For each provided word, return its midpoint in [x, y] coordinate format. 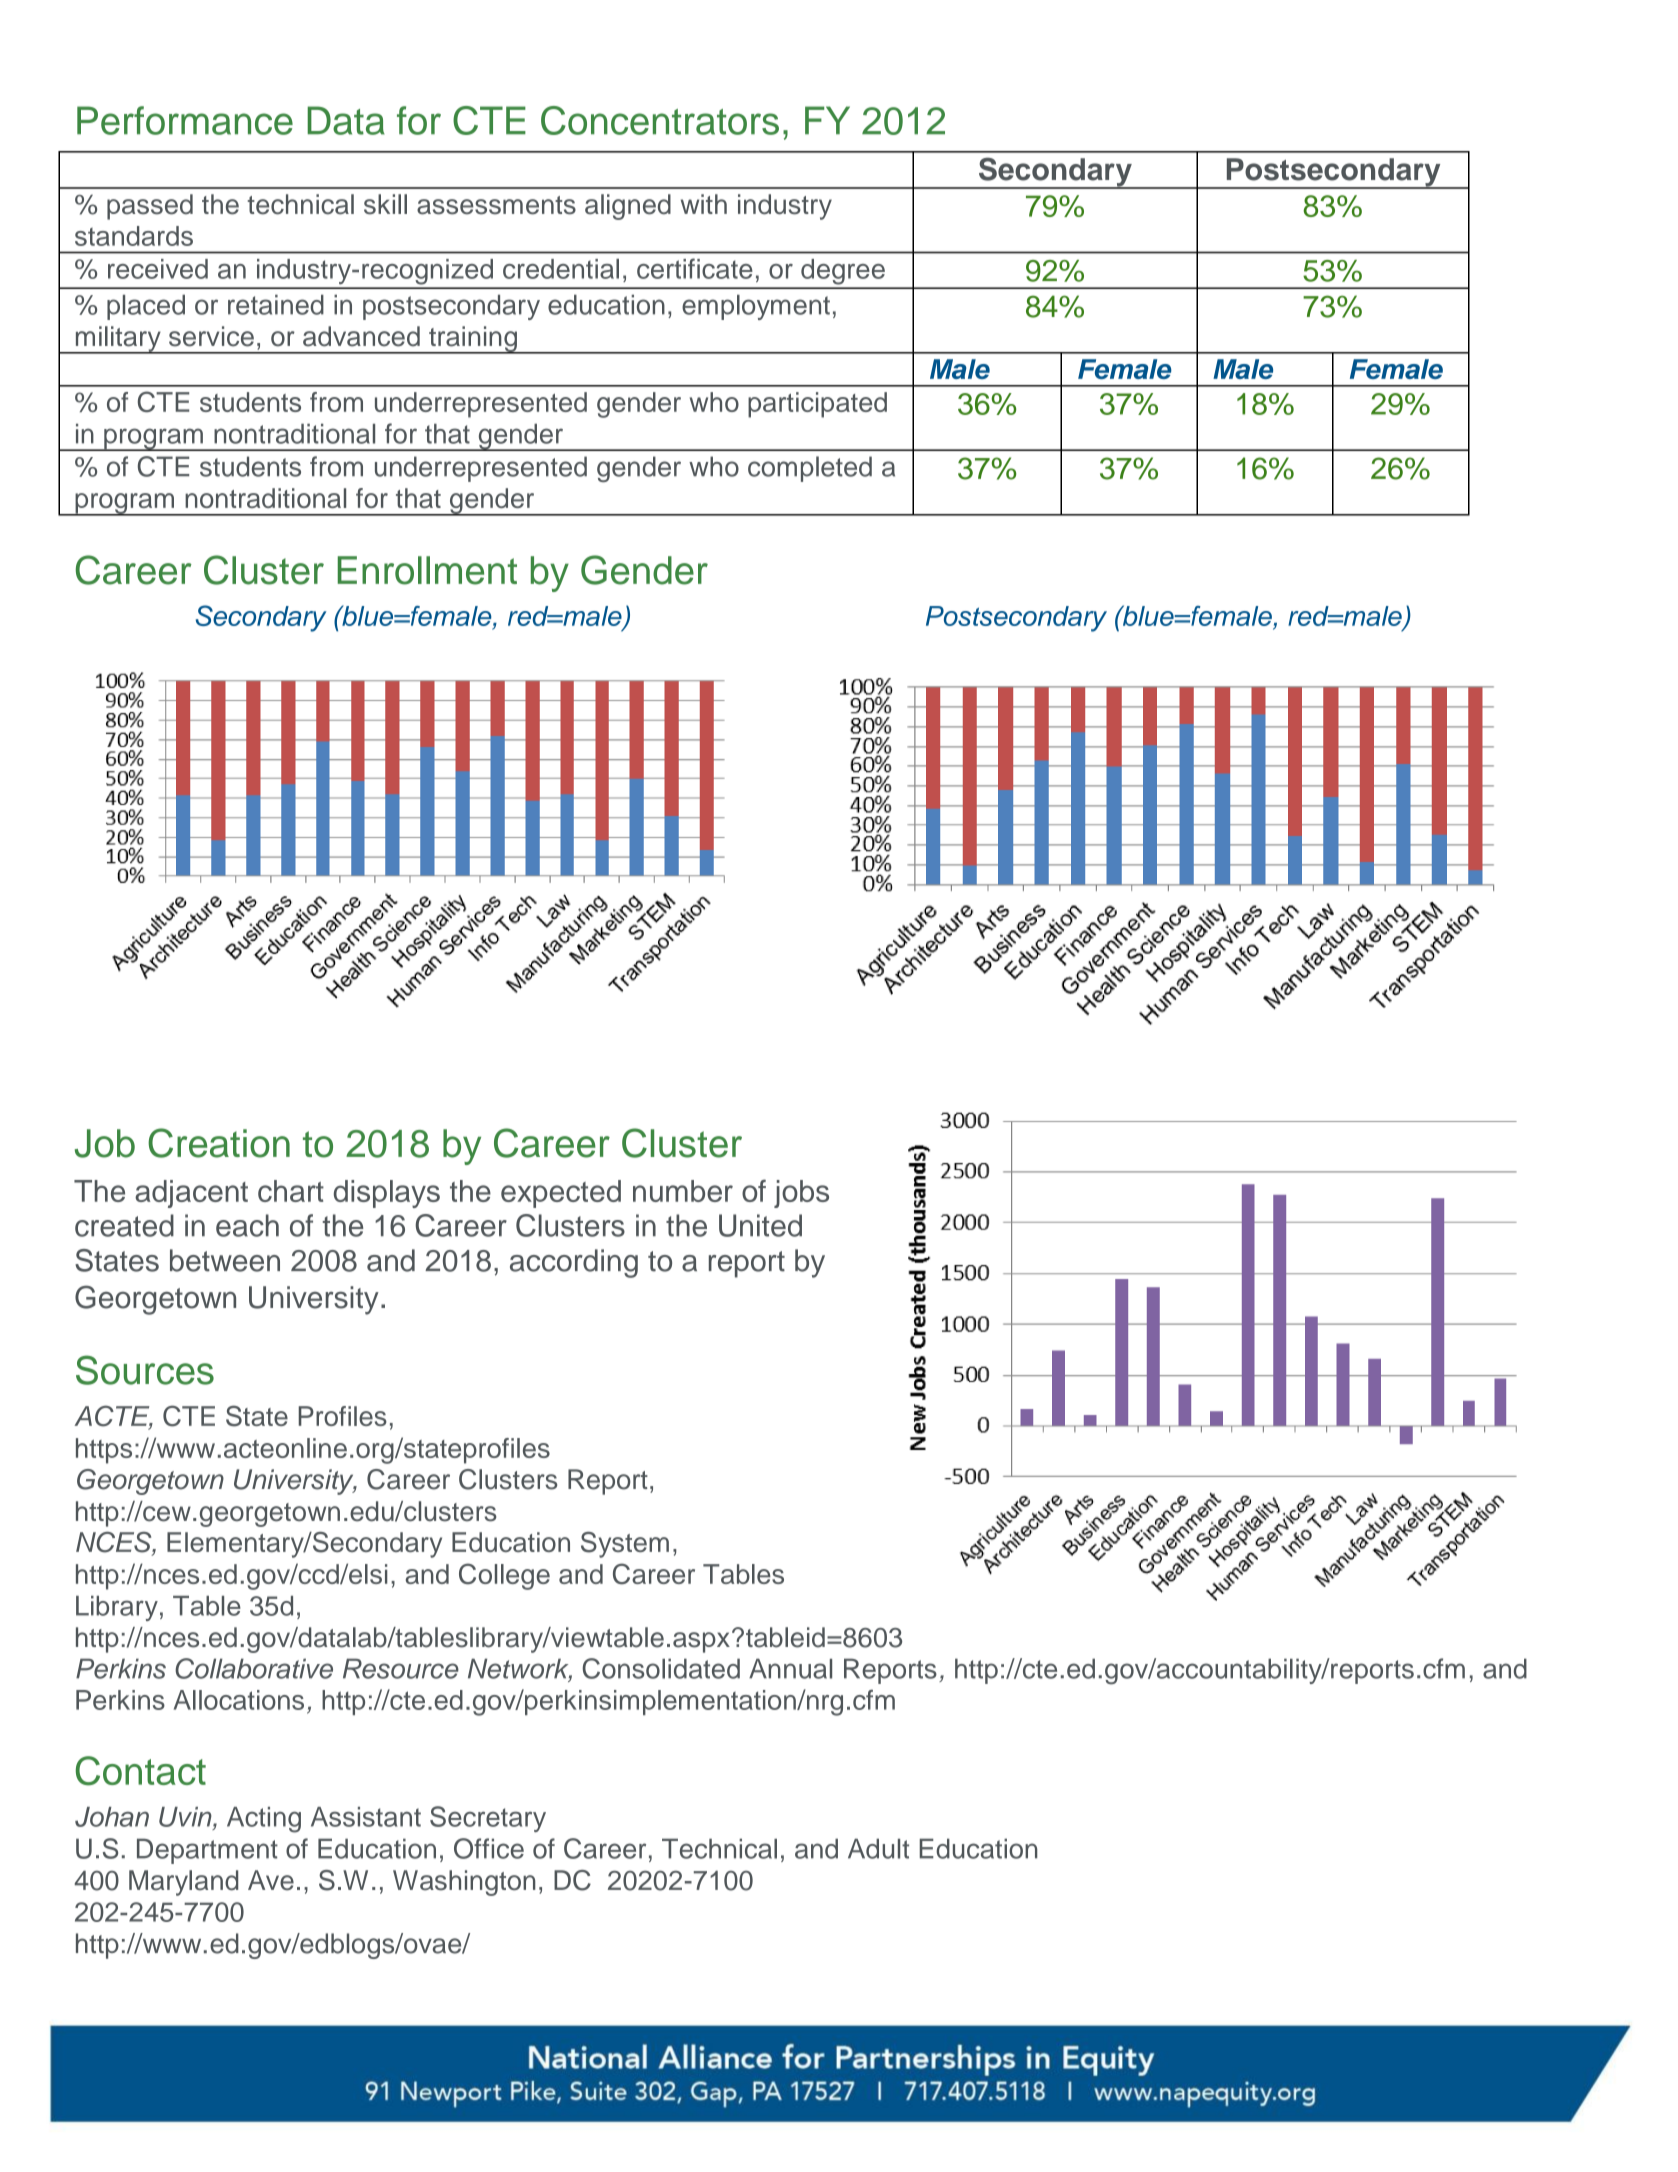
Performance [185, 120]
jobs [801, 1194]
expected [561, 1194]
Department [207, 1851]
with [704, 204]
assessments [496, 205]
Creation [219, 1143]
